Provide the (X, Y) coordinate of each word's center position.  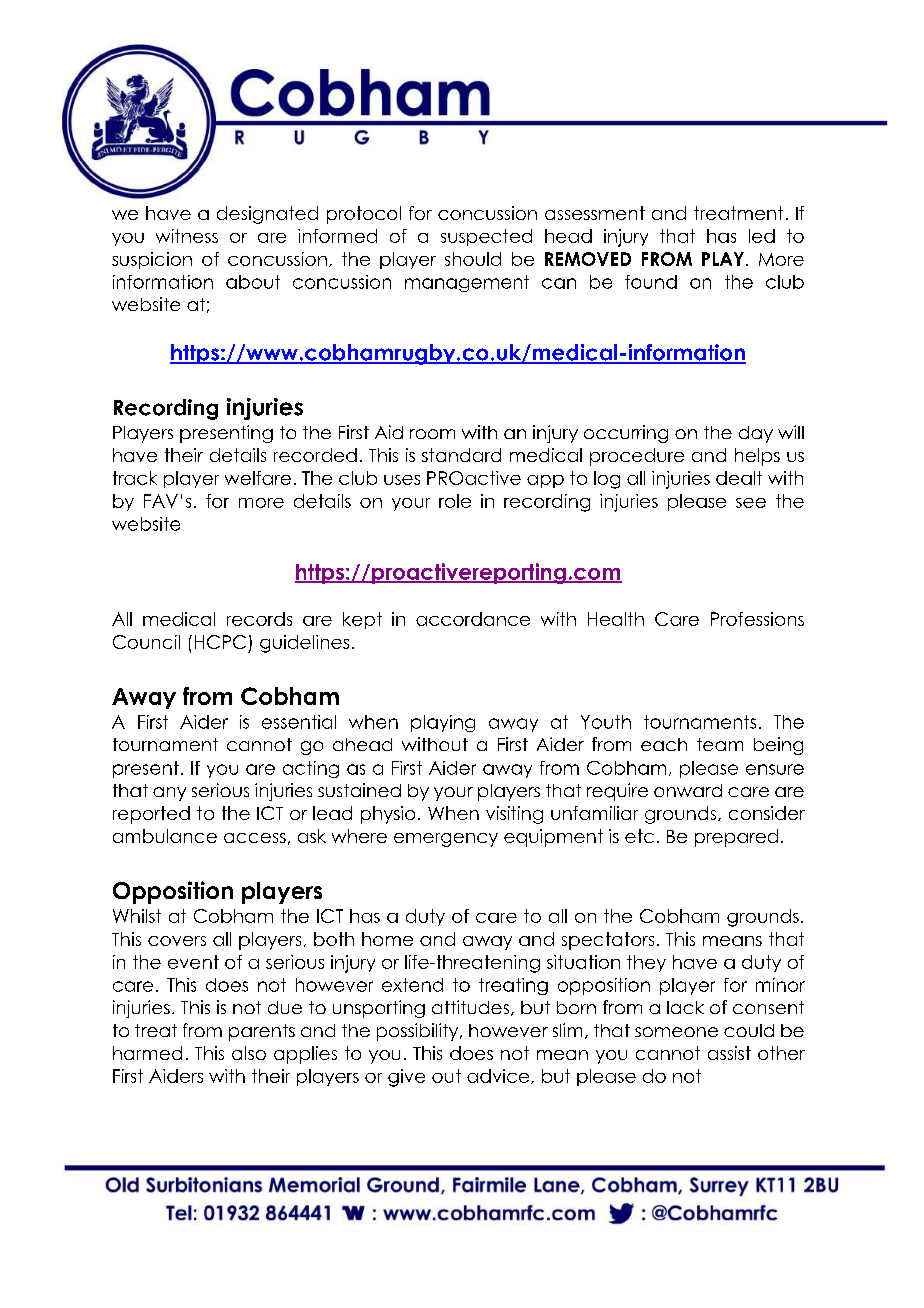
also (249, 1053)
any (169, 794)
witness (187, 236)
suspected (486, 237)
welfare (258, 478)
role (455, 501)
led (762, 236)
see (751, 503)
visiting (514, 815)
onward (688, 790)
